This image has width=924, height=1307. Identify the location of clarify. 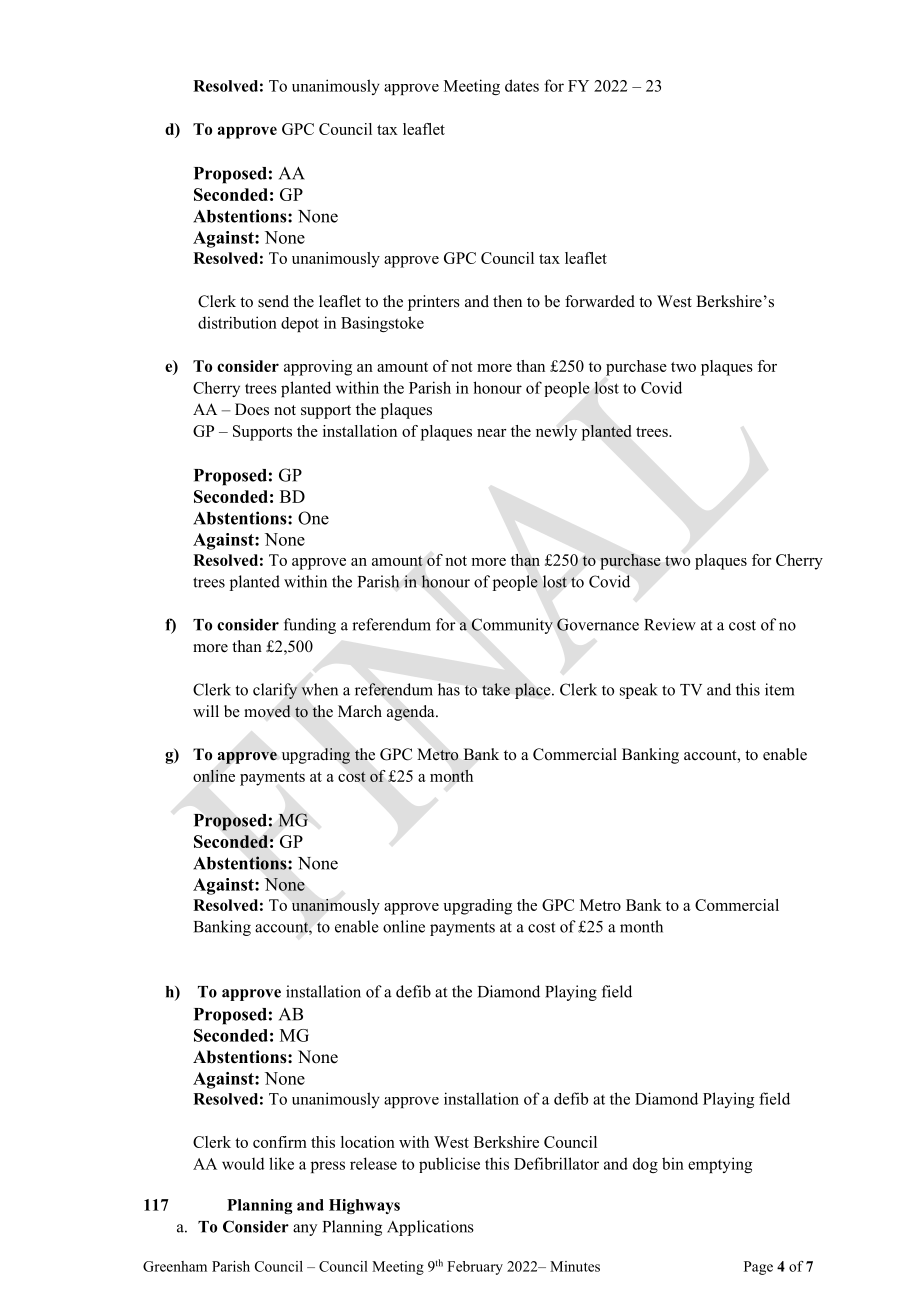
(275, 691).
